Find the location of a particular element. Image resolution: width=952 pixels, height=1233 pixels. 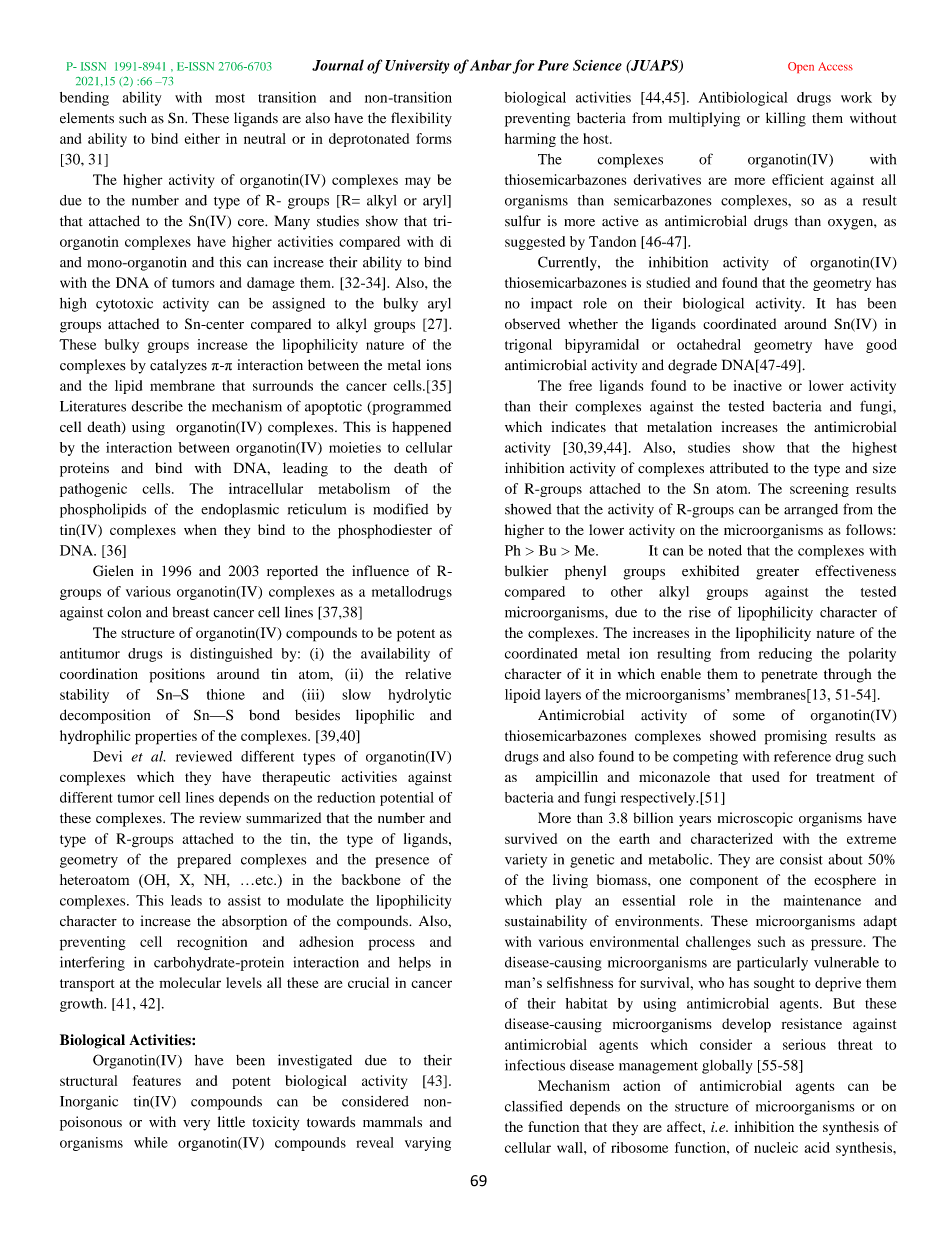

bulkier is located at coordinates (526, 571).
